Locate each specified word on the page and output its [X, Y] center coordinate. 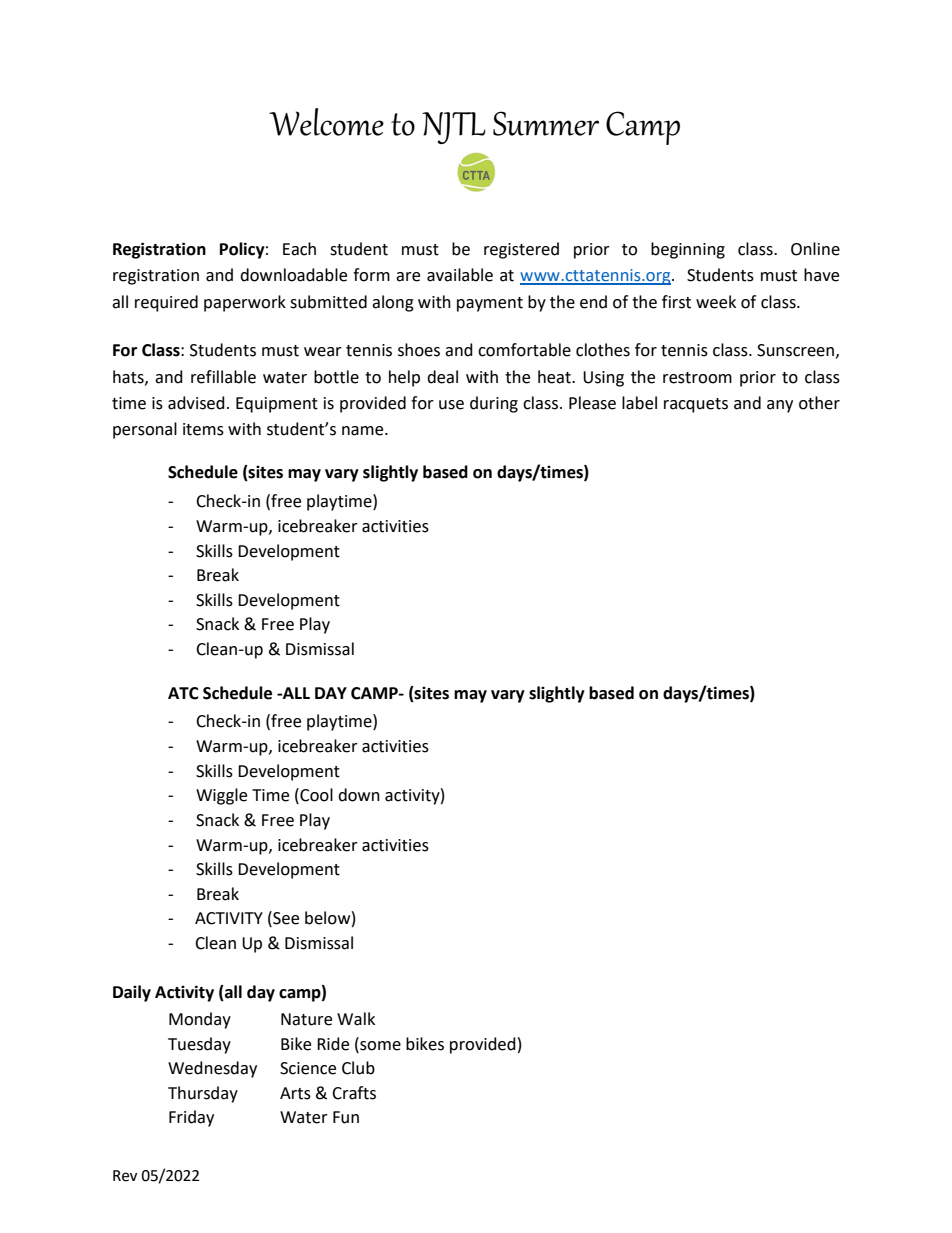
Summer [546, 123]
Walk [356, 1019]
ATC [183, 693]
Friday [191, 1118]
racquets [696, 405]
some [379, 1044]
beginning [688, 250]
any [780, 406]
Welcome [326, 122]
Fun [346, 1117]
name [364, 431]
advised [196, 403]
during [494, 404]
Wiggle [221, 796]
